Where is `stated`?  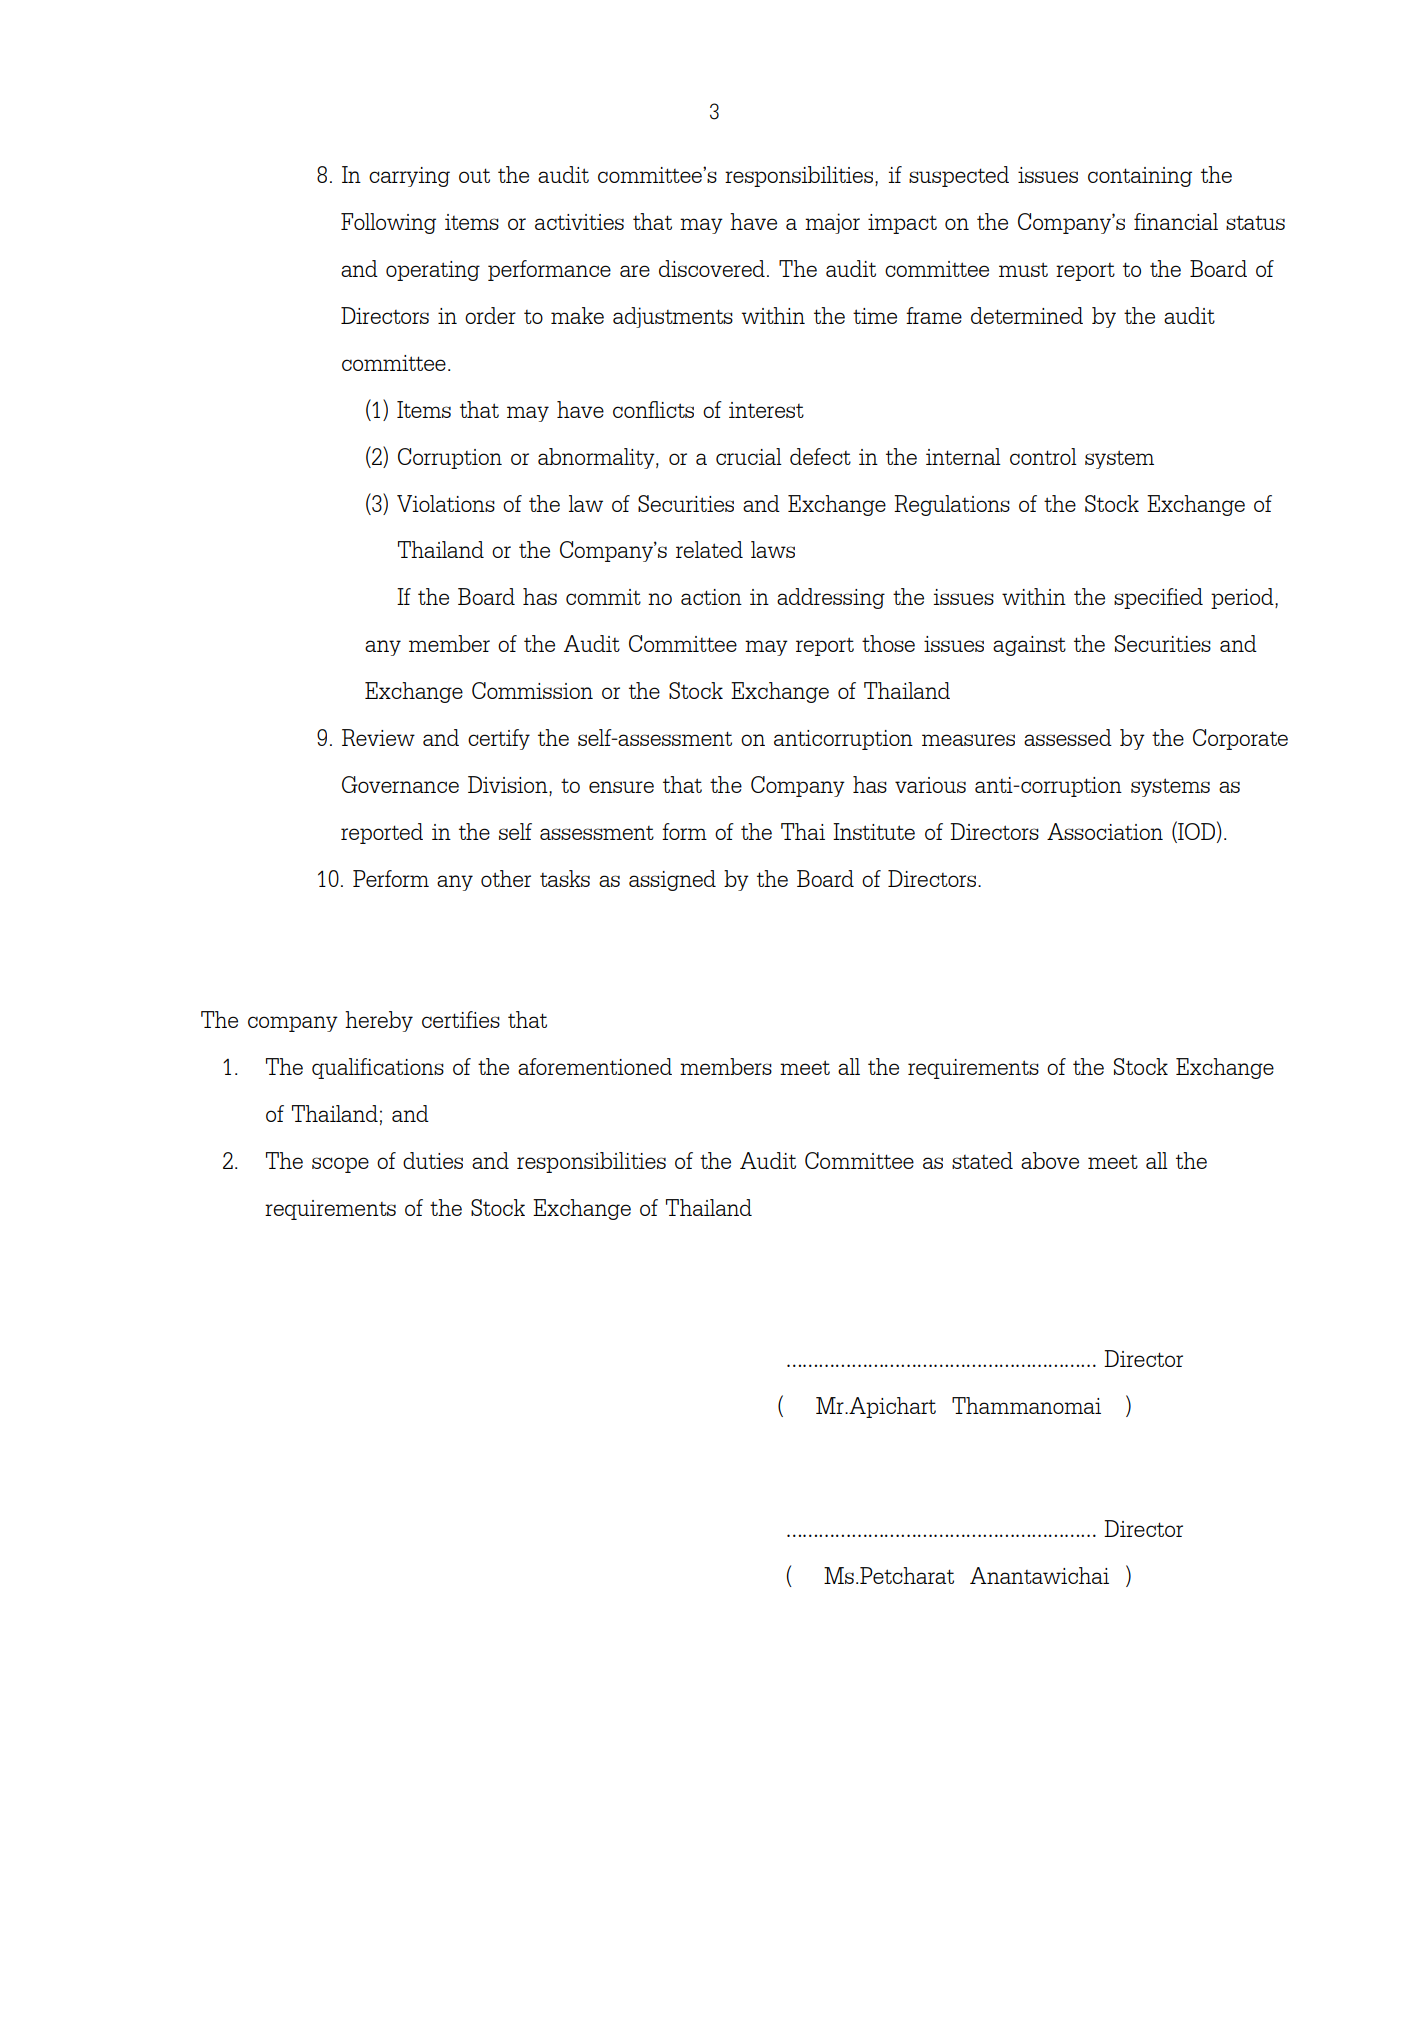
stated is located at coordinates (982, 1160).
